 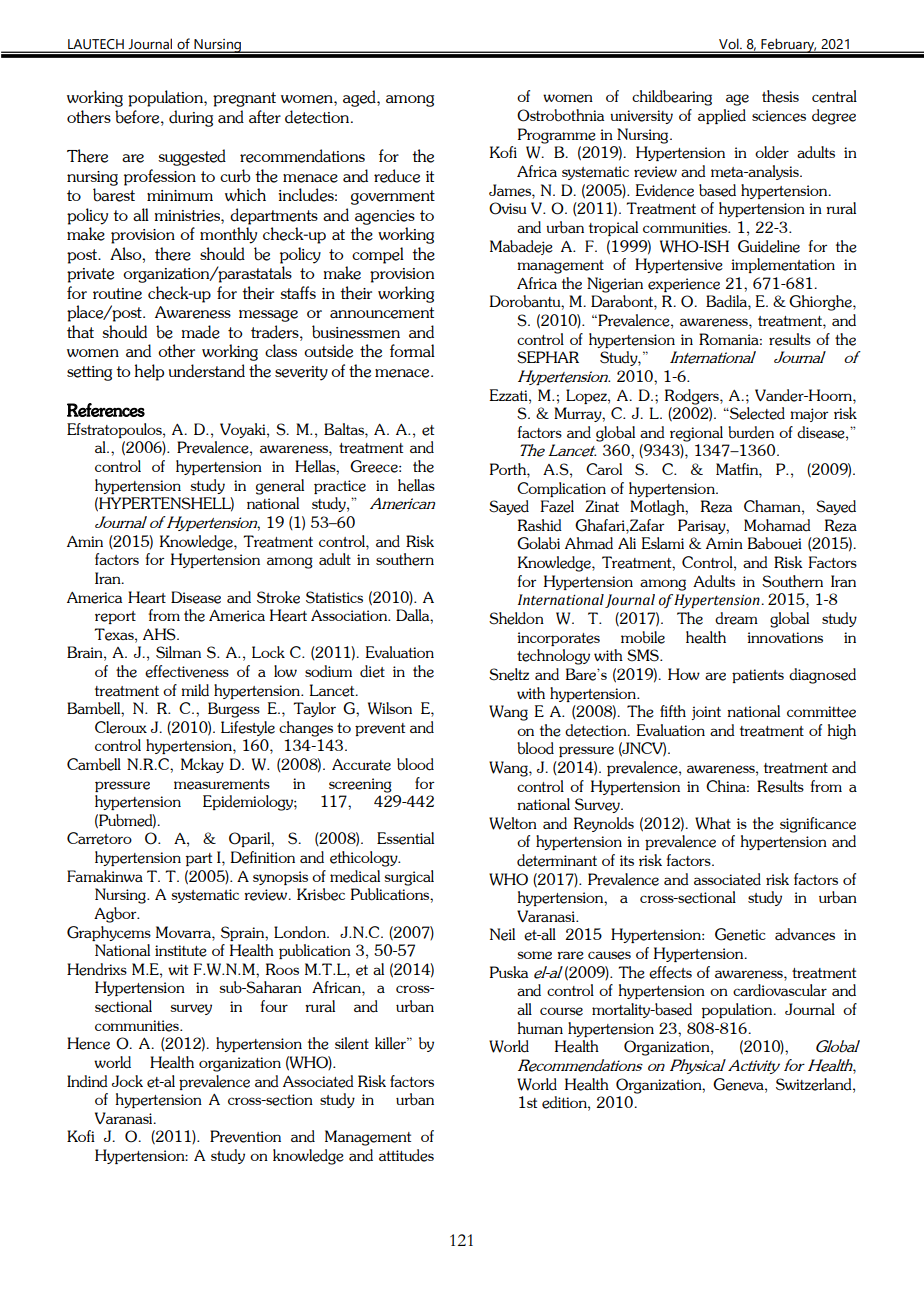 What do you see at coordinates (412, 350) in the screenshot?
I see `formal` at bounding box center [412, 350].
